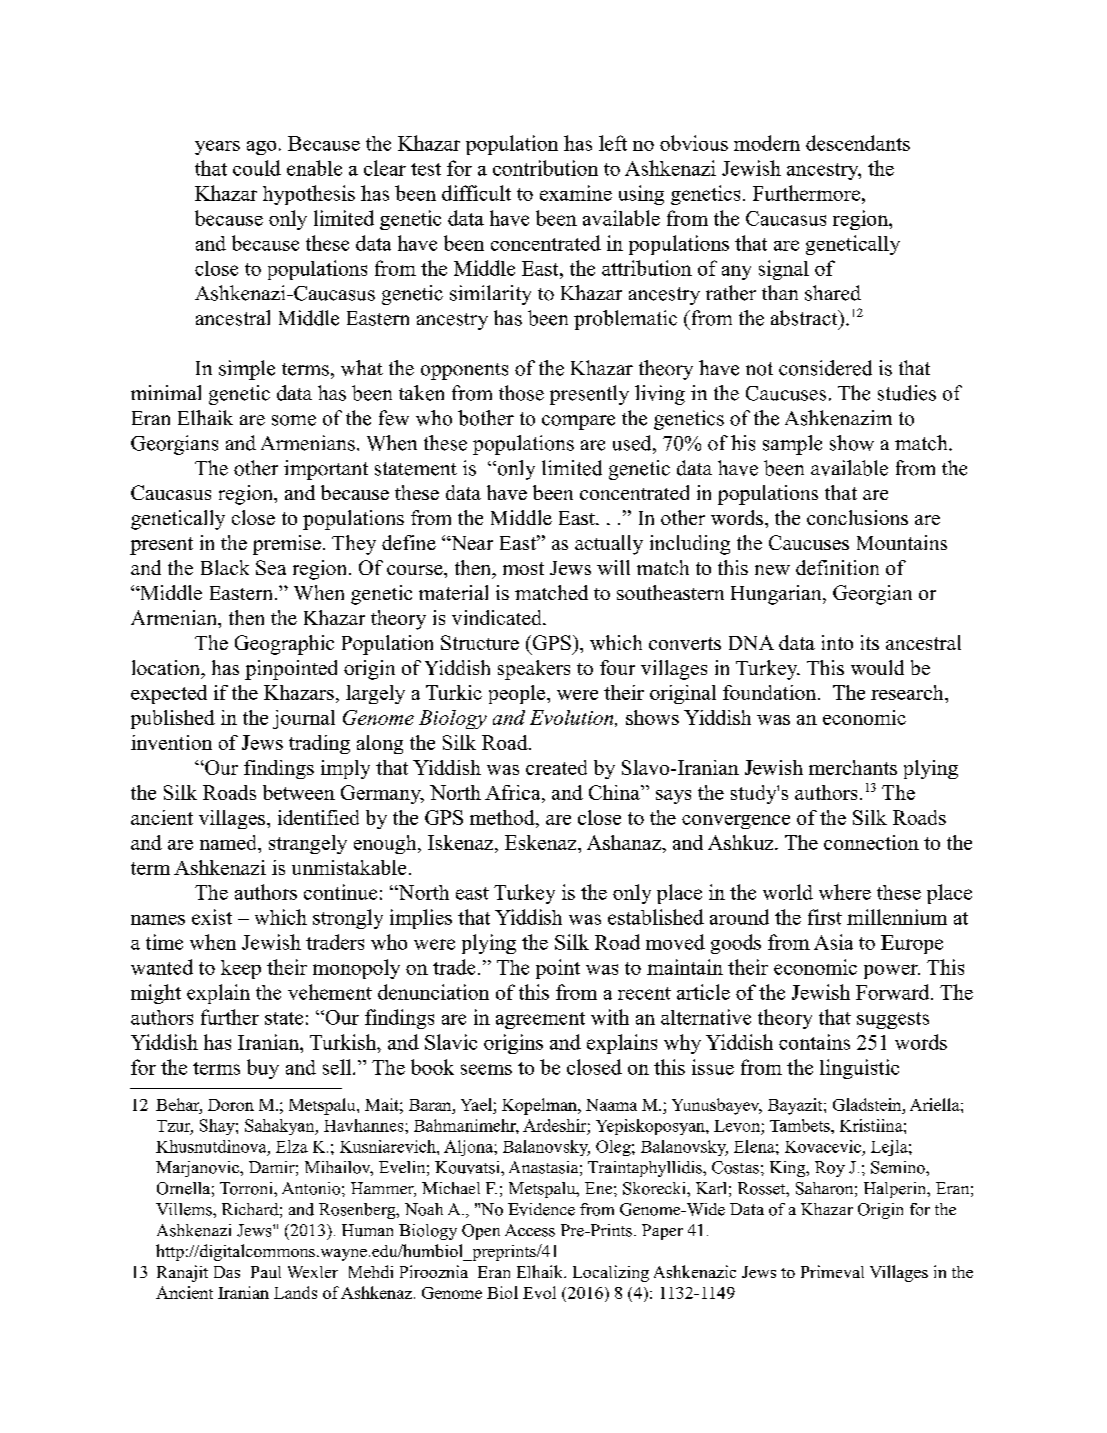 The width and height of the screenshot is (1107, 1433). I want to click on Primeval, so click(832, 1271).
